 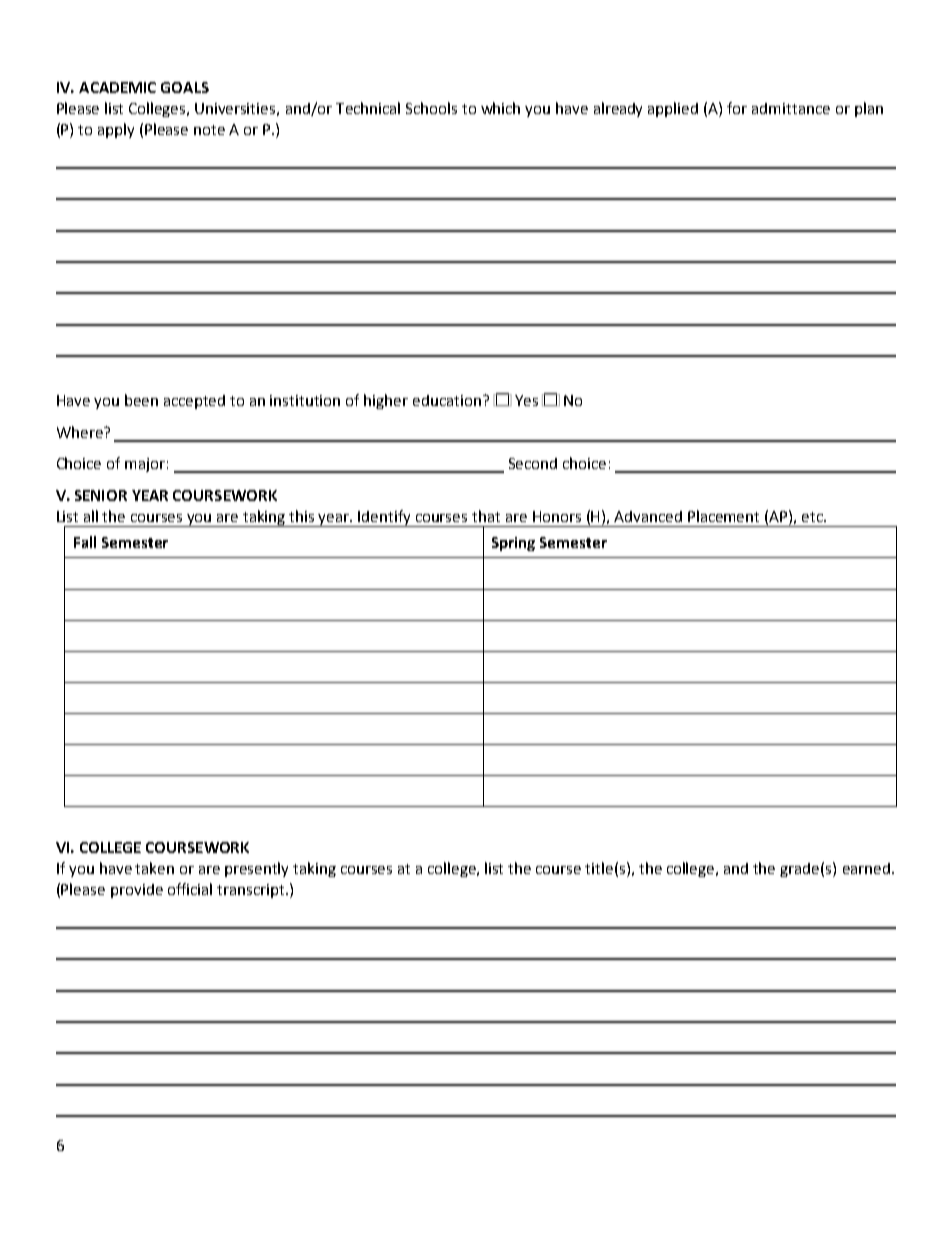 What do you see at coordinates (791, 108) in the page?
I see `admittance` at bounding box center [791, 108].
